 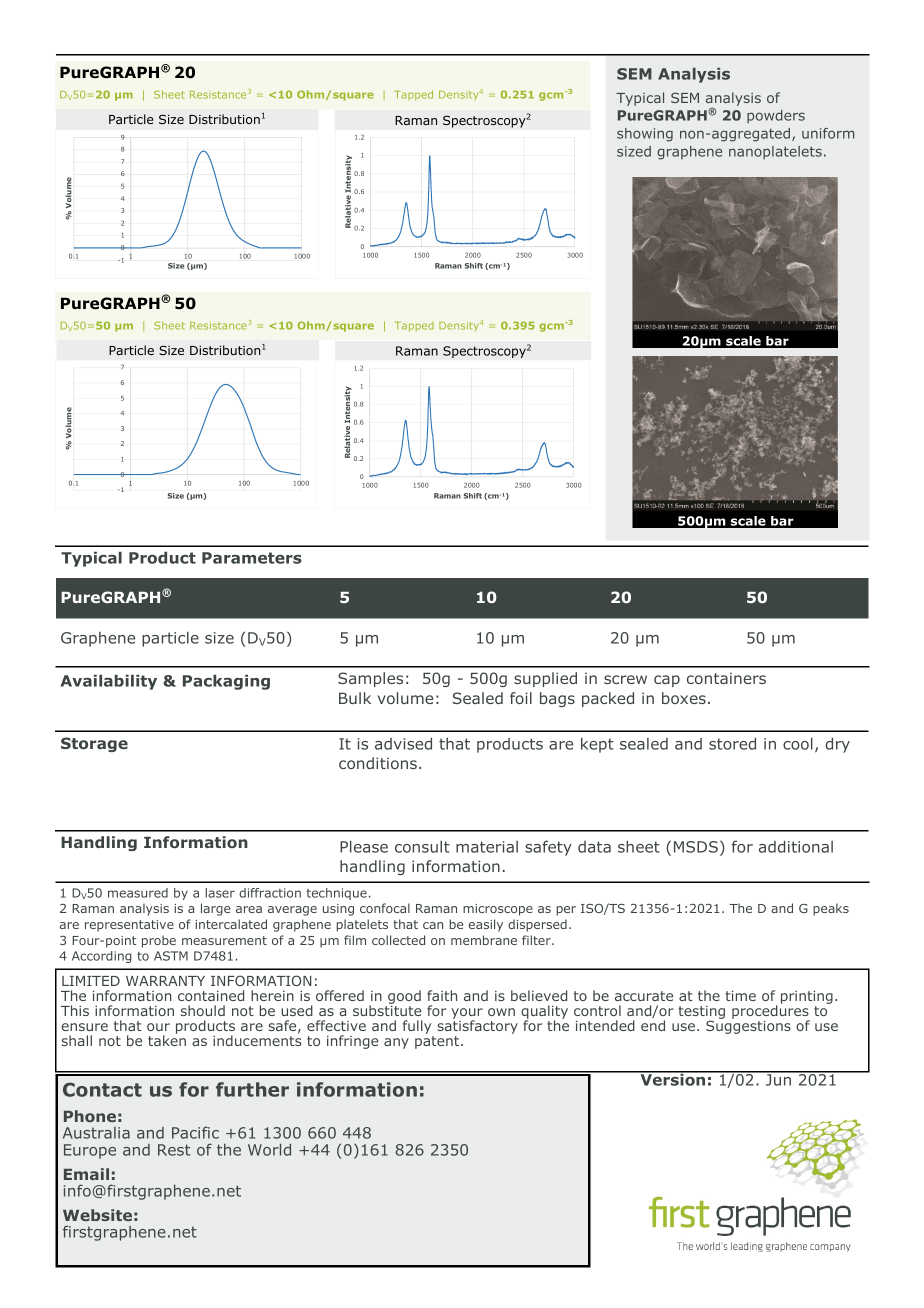 I want to click on advised, so click(x=403, y=744).
